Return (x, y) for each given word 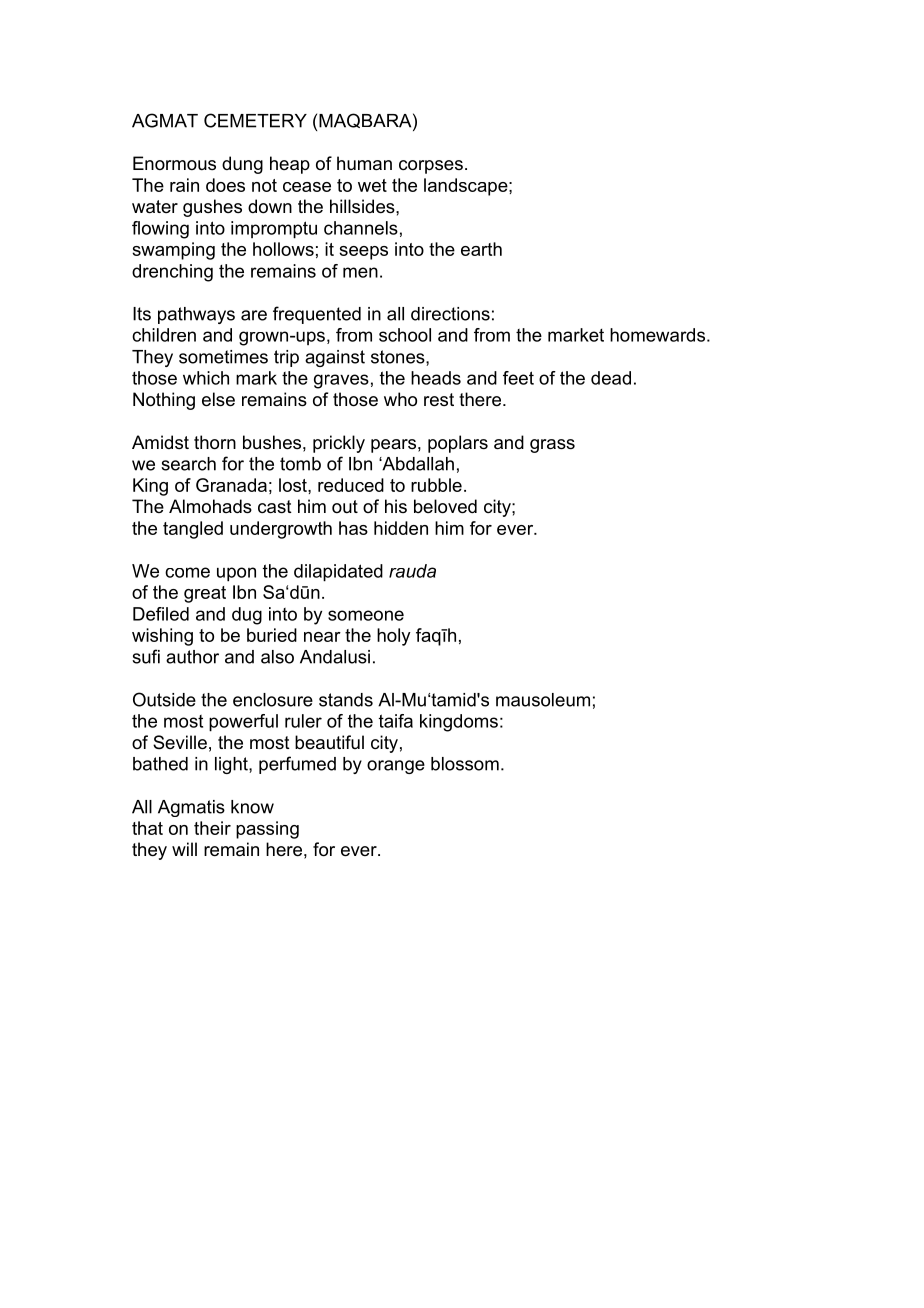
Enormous (174, 163)
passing (267, 830)
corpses (431, 167)
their (212, 828)
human (364, 163)
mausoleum (543, 700)
